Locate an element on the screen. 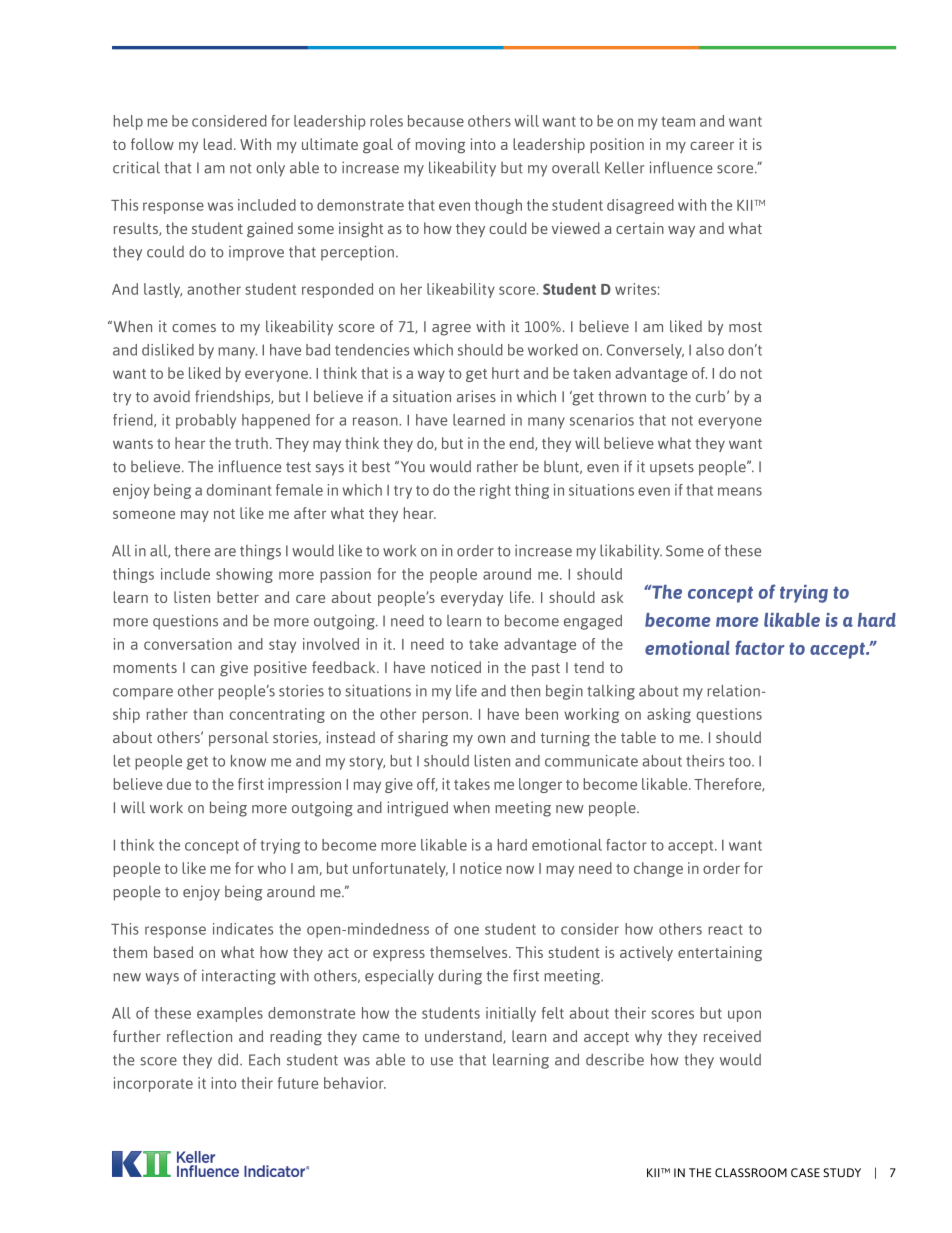 The image size is (952, 1233). everyday is located at coordinates (472, 598).
